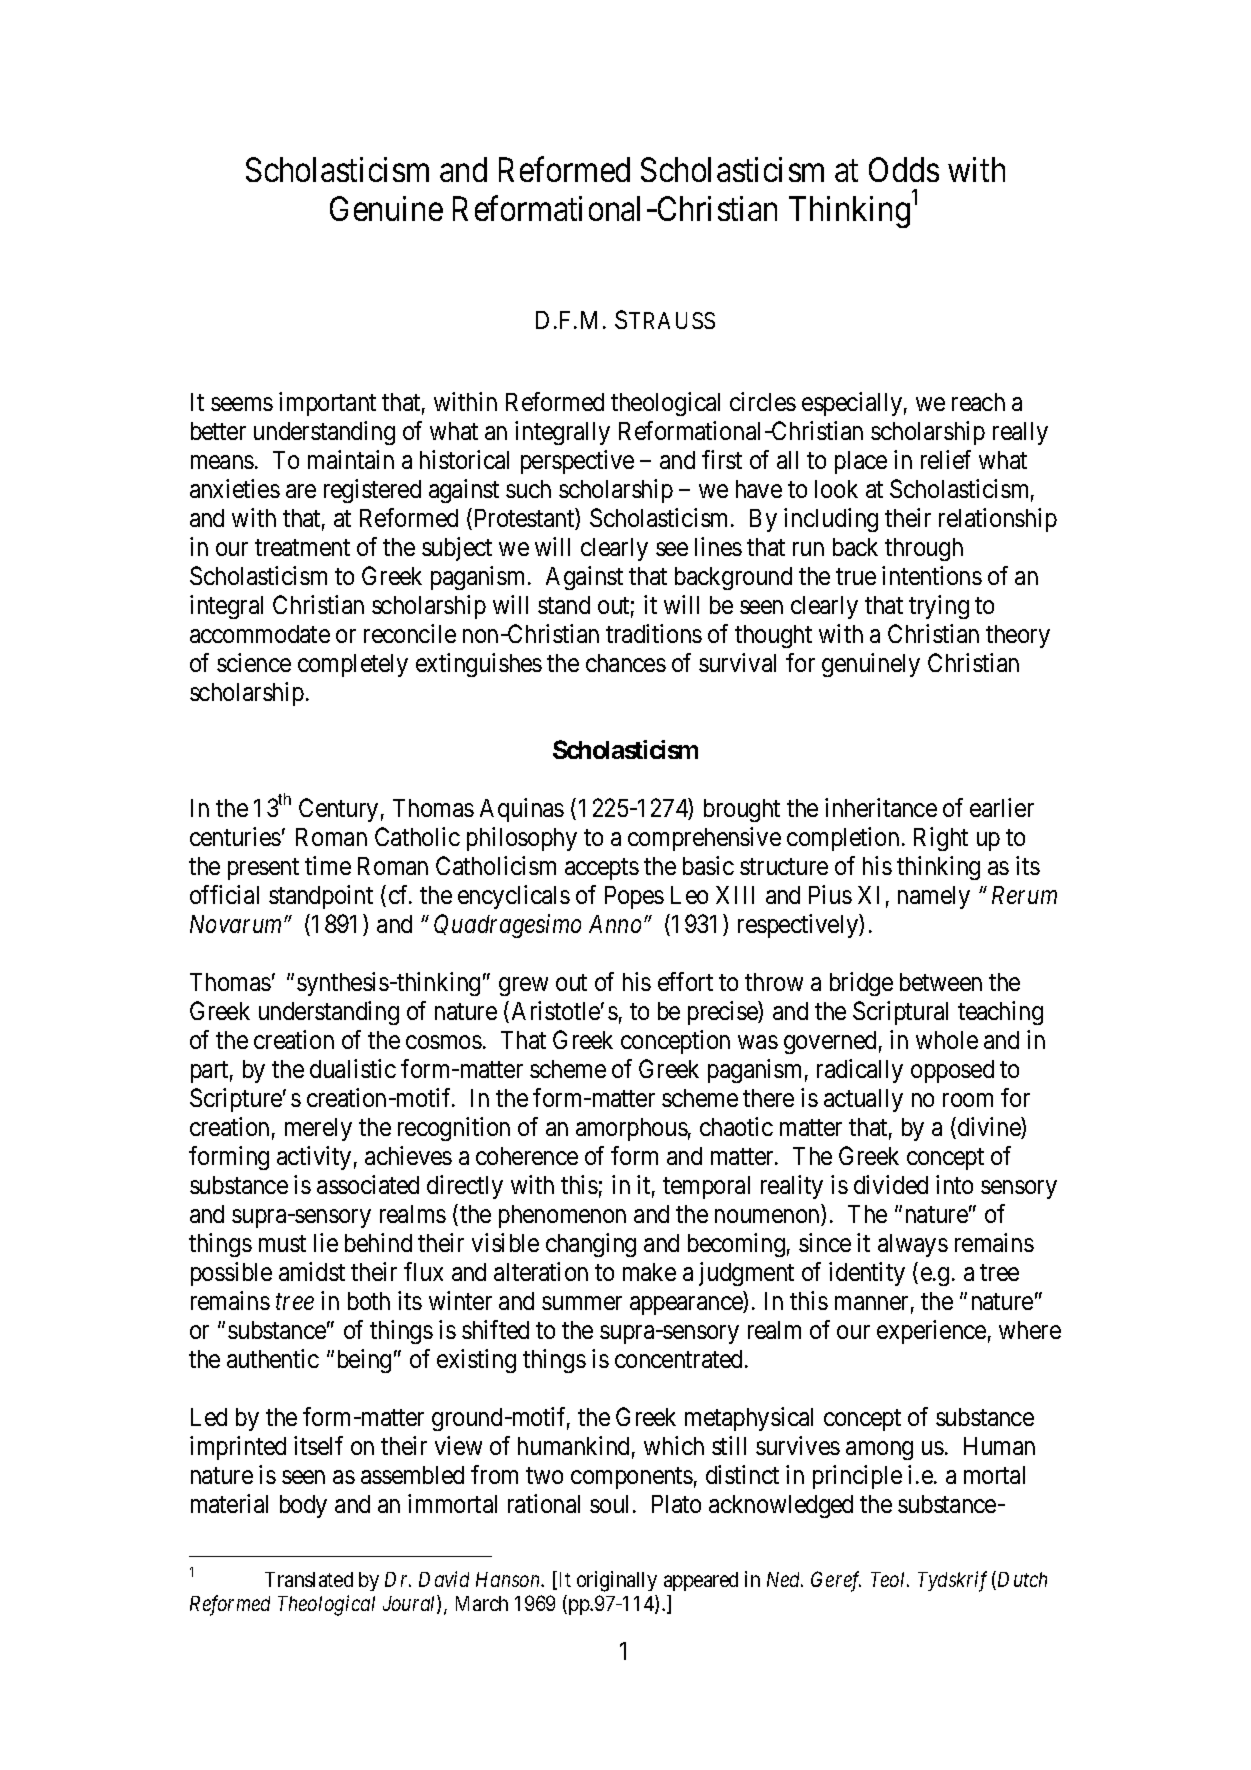 The image size is (1251, 1770). Describe the element at coordinates (904, 169) in the image. I see `Odds` at that location.
